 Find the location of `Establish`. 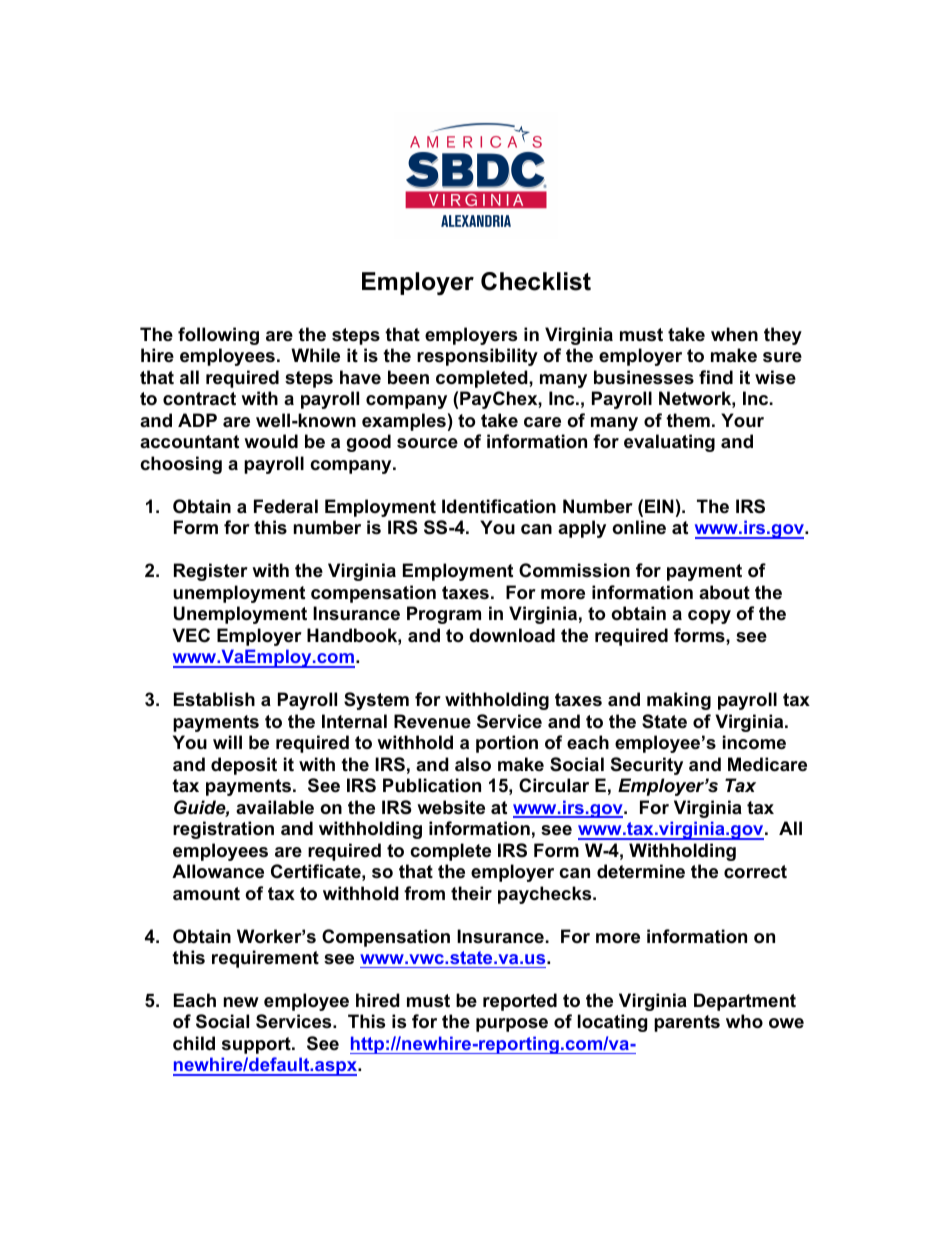

Establish is located at coordinates (214, 699).
